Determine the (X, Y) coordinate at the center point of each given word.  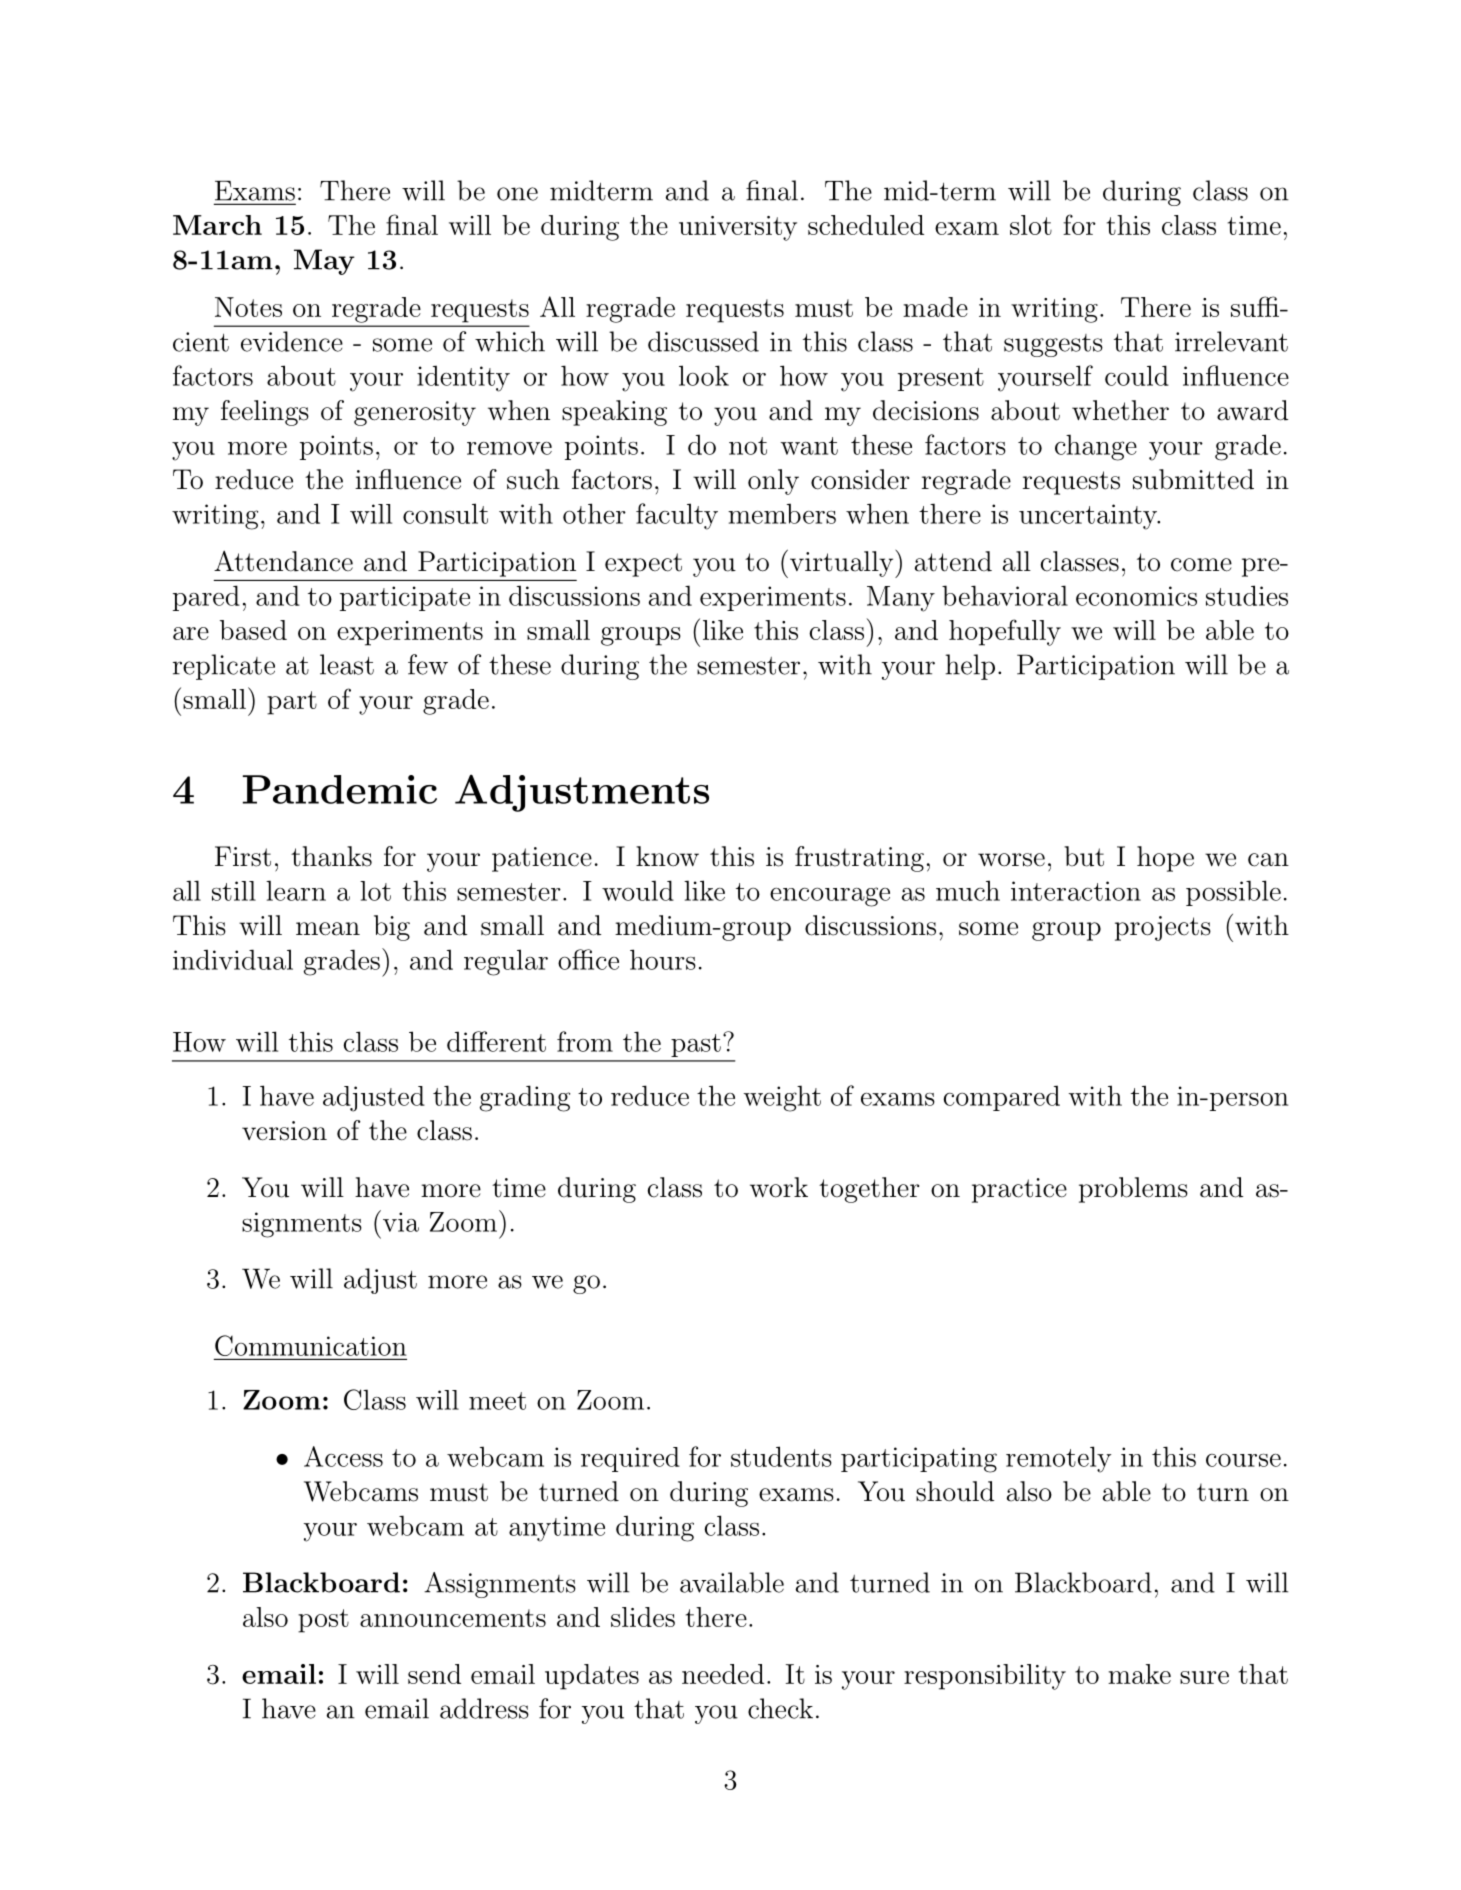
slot (1031, 225)
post (323, 1621)
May (324, 262)
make (1139, 1674)
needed (723, 1674)
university (738, 228)
